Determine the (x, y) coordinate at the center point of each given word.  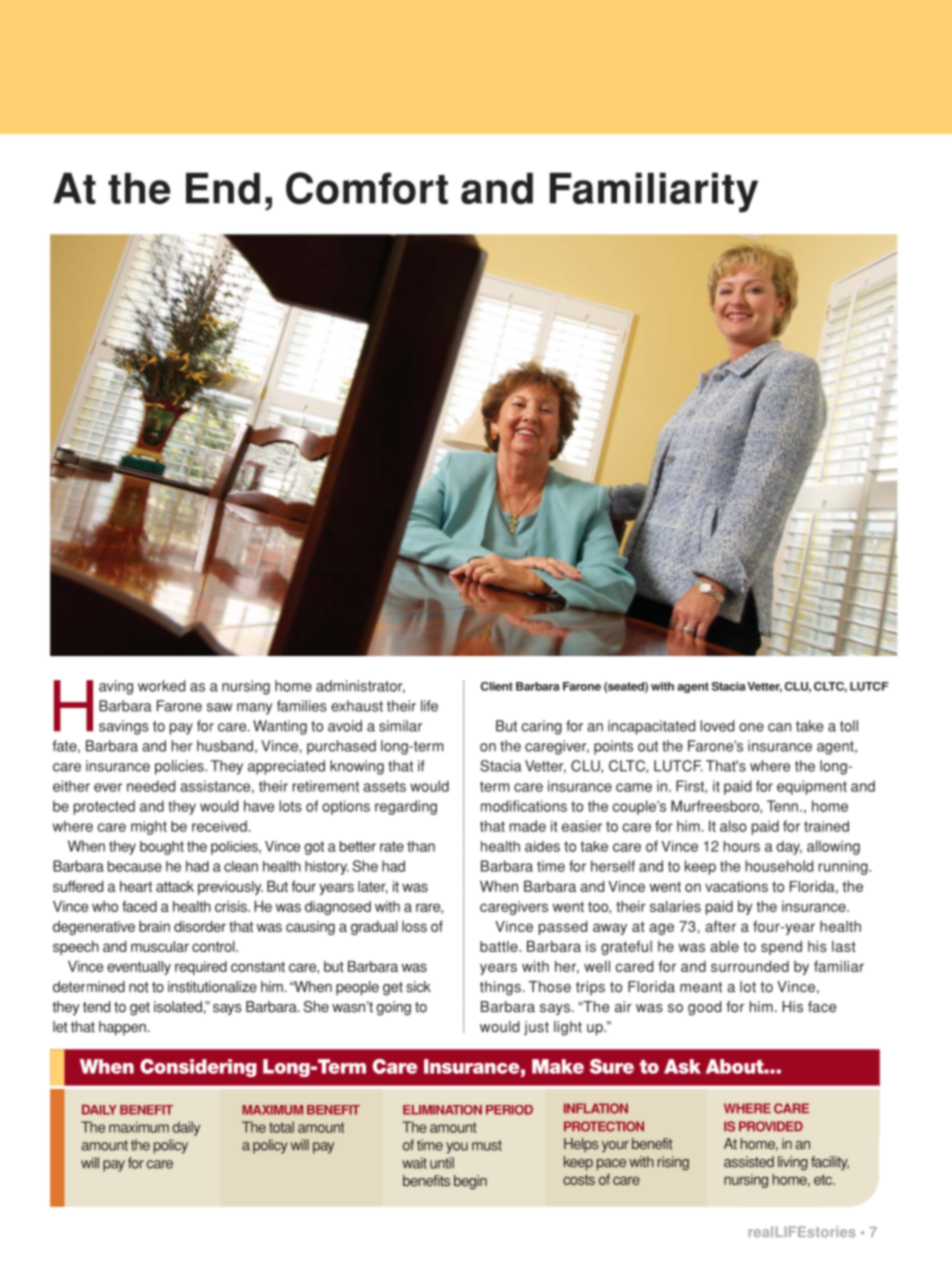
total (281, 1127)
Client (497, 686)
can (779, 727)
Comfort (367, 188)
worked (161, 686)
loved (717, 726)
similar (400, 726)
